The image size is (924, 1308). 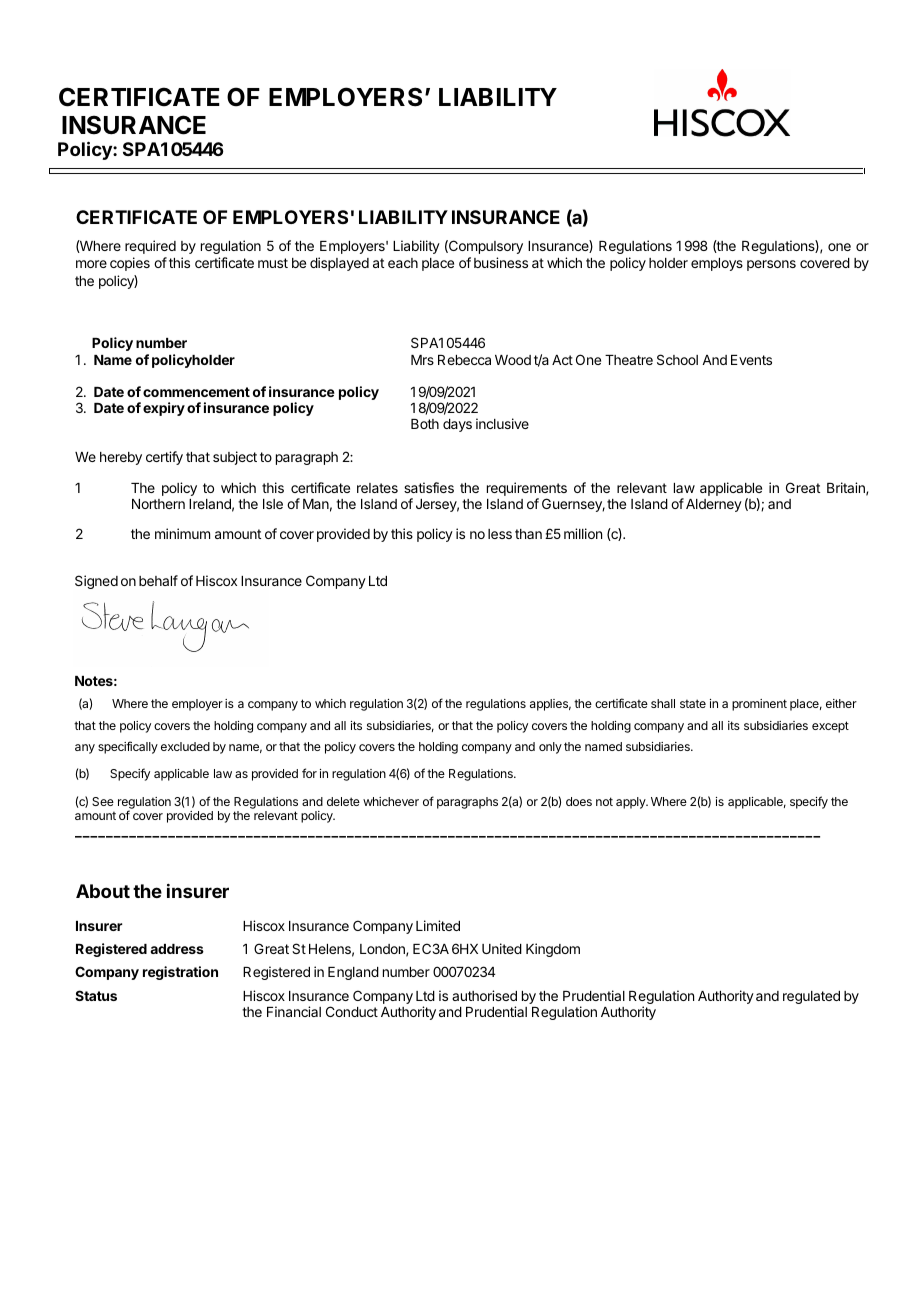 What do you see at coordinates (158, 580) in the screenshot?
I see `behalf` at bounding box center [158, 580].
